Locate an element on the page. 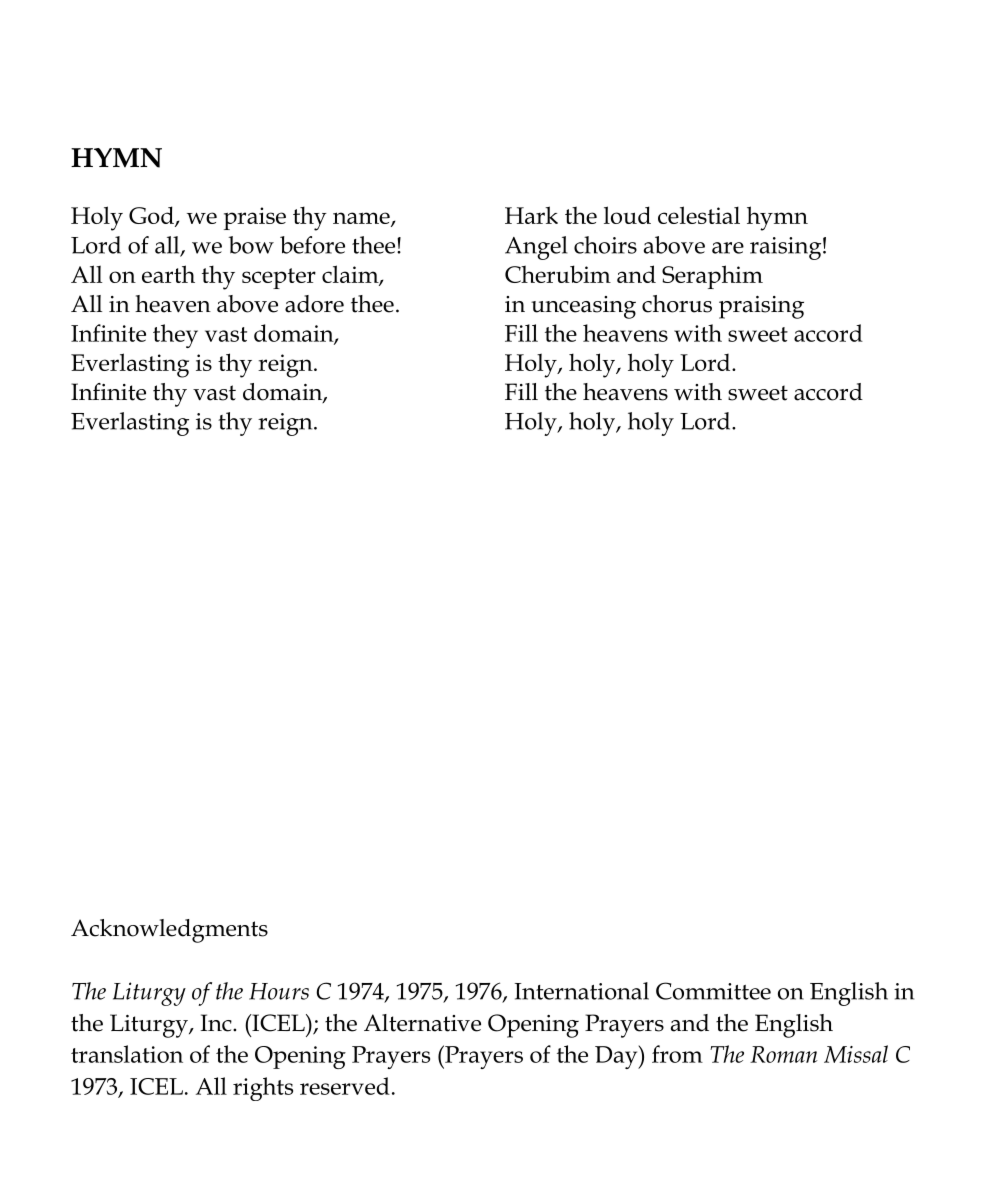 This image has width=991, height=1204. Inc is located at coordinates (217, 1023).
